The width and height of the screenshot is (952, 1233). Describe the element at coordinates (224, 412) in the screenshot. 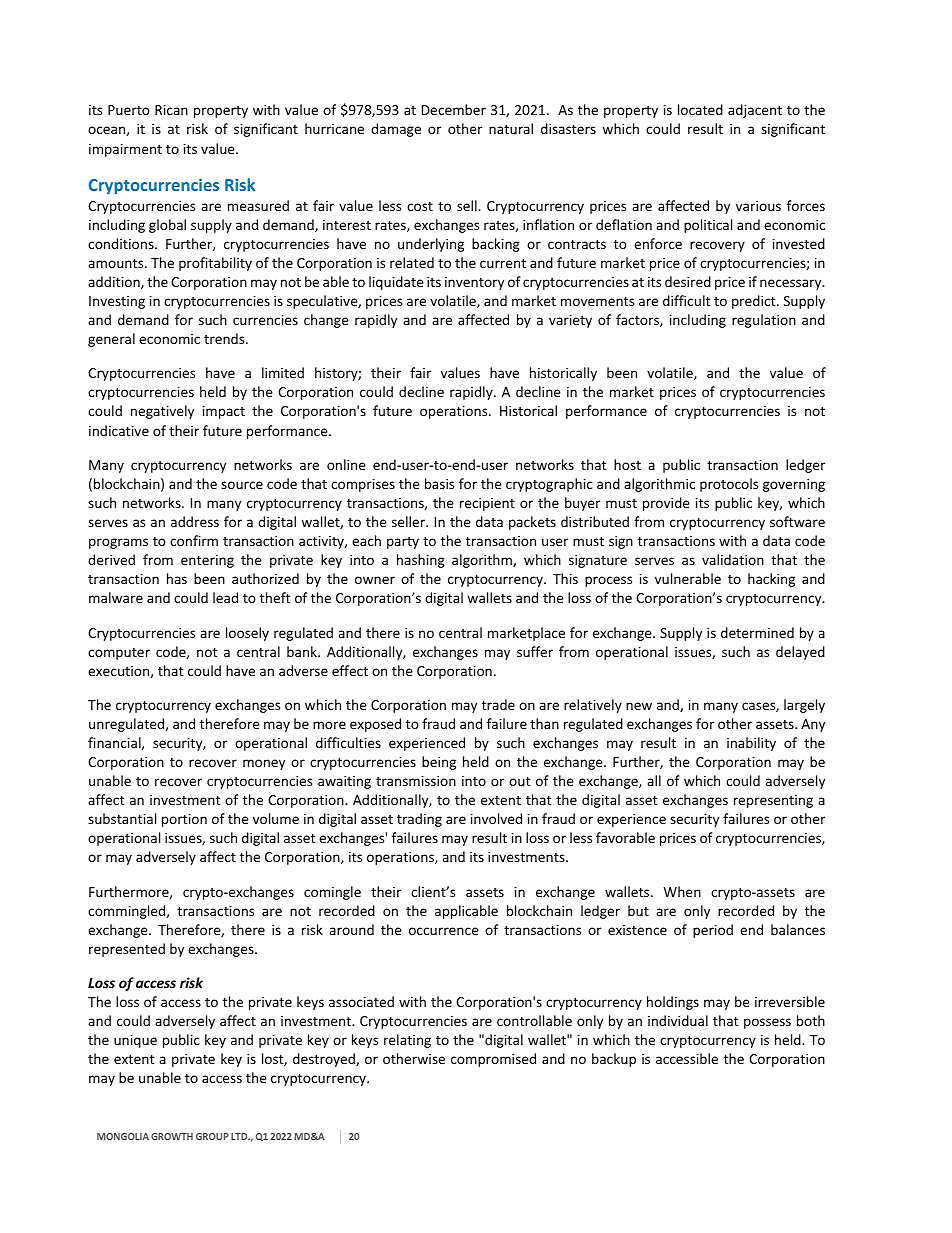

I see `impact` at that location.
